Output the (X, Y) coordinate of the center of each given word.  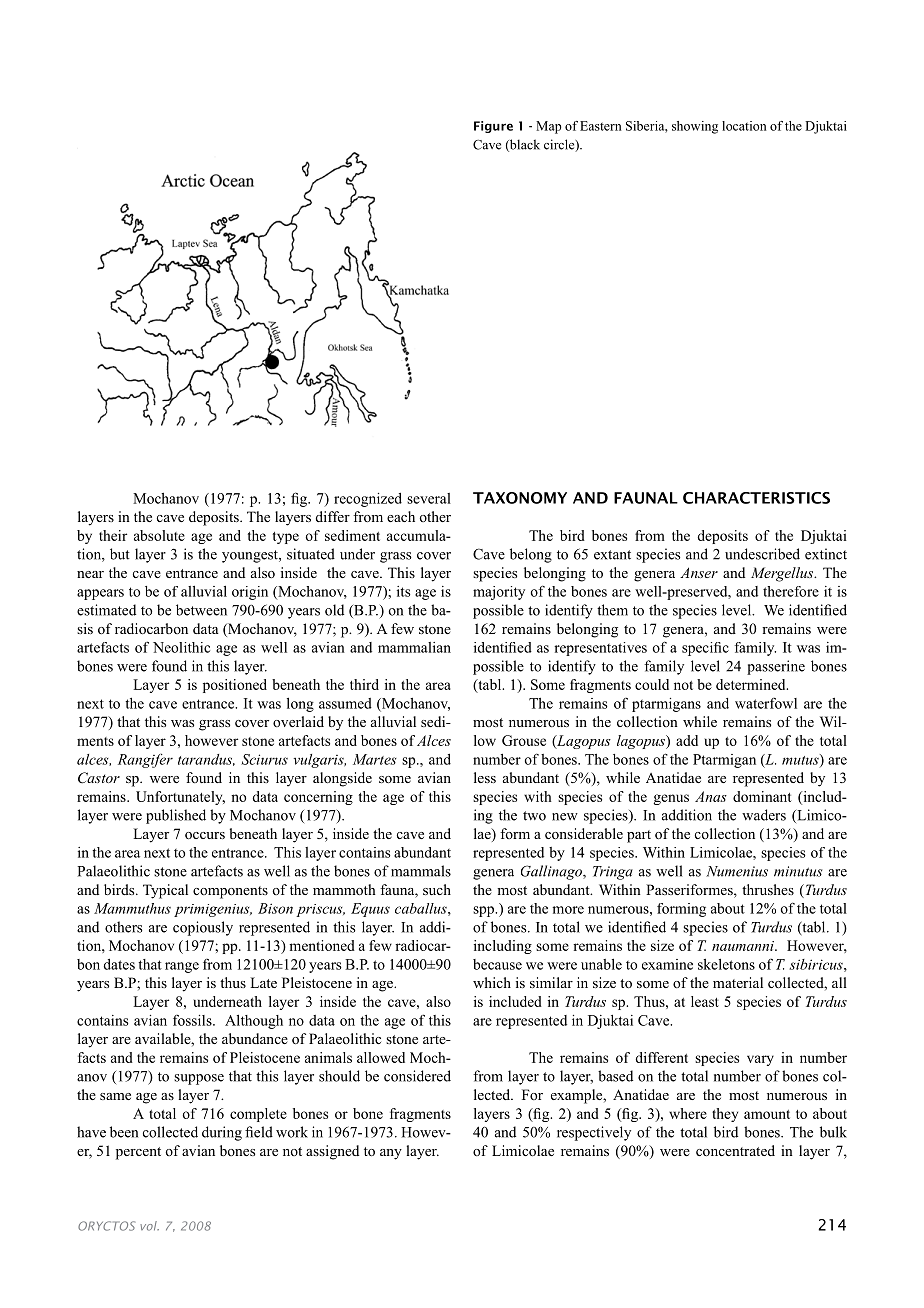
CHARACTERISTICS (756, 498)
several (429, 498)
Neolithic (181, 647)
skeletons (726, 964)
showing (695, 127)
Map (548, 127)
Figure (493, 127)
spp (485, 911)
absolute (159, 535)
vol (149, 1226)
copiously (203, 928)
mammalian (414, 647)
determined (752, 684)
